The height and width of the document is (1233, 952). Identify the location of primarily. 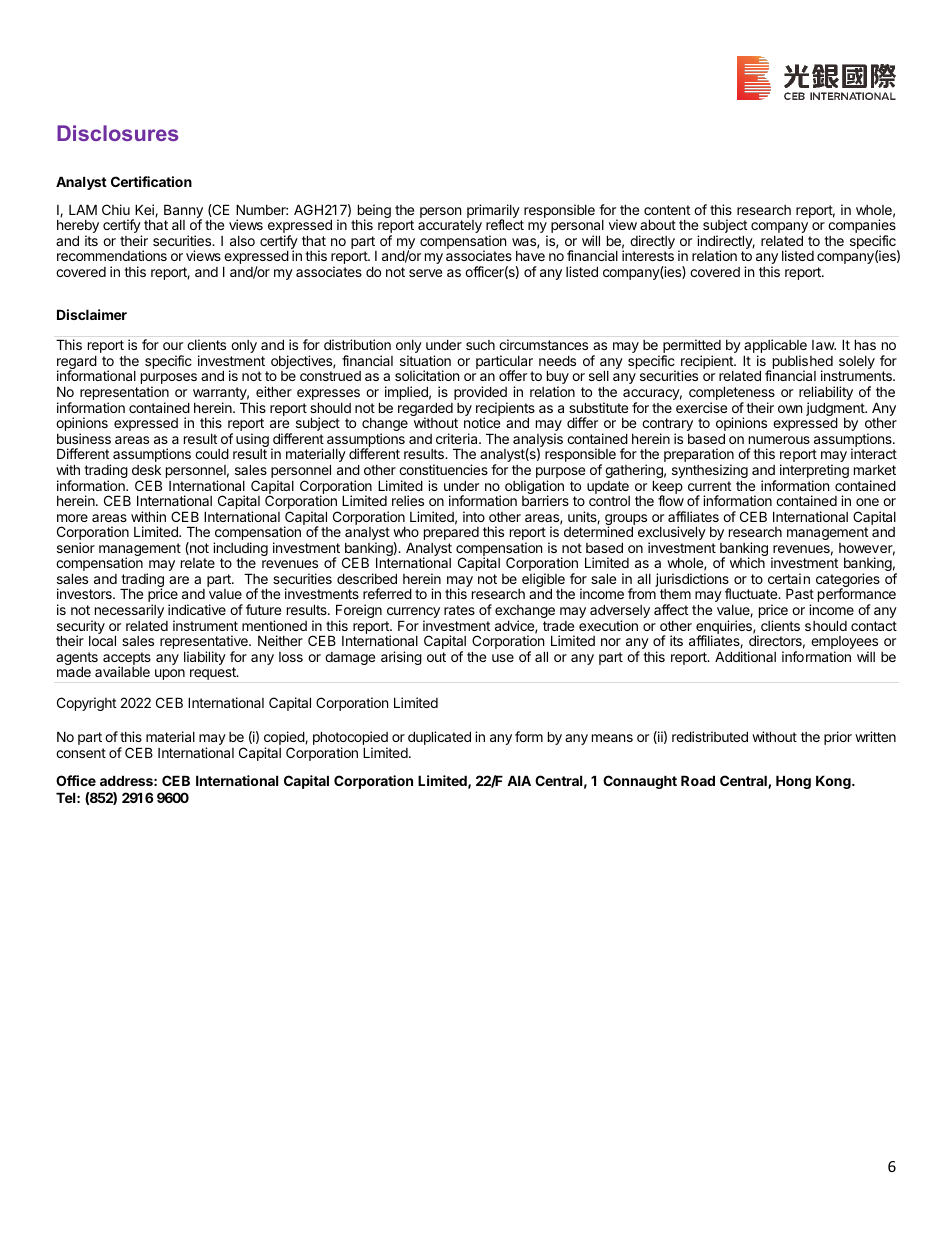
(494, 212).
